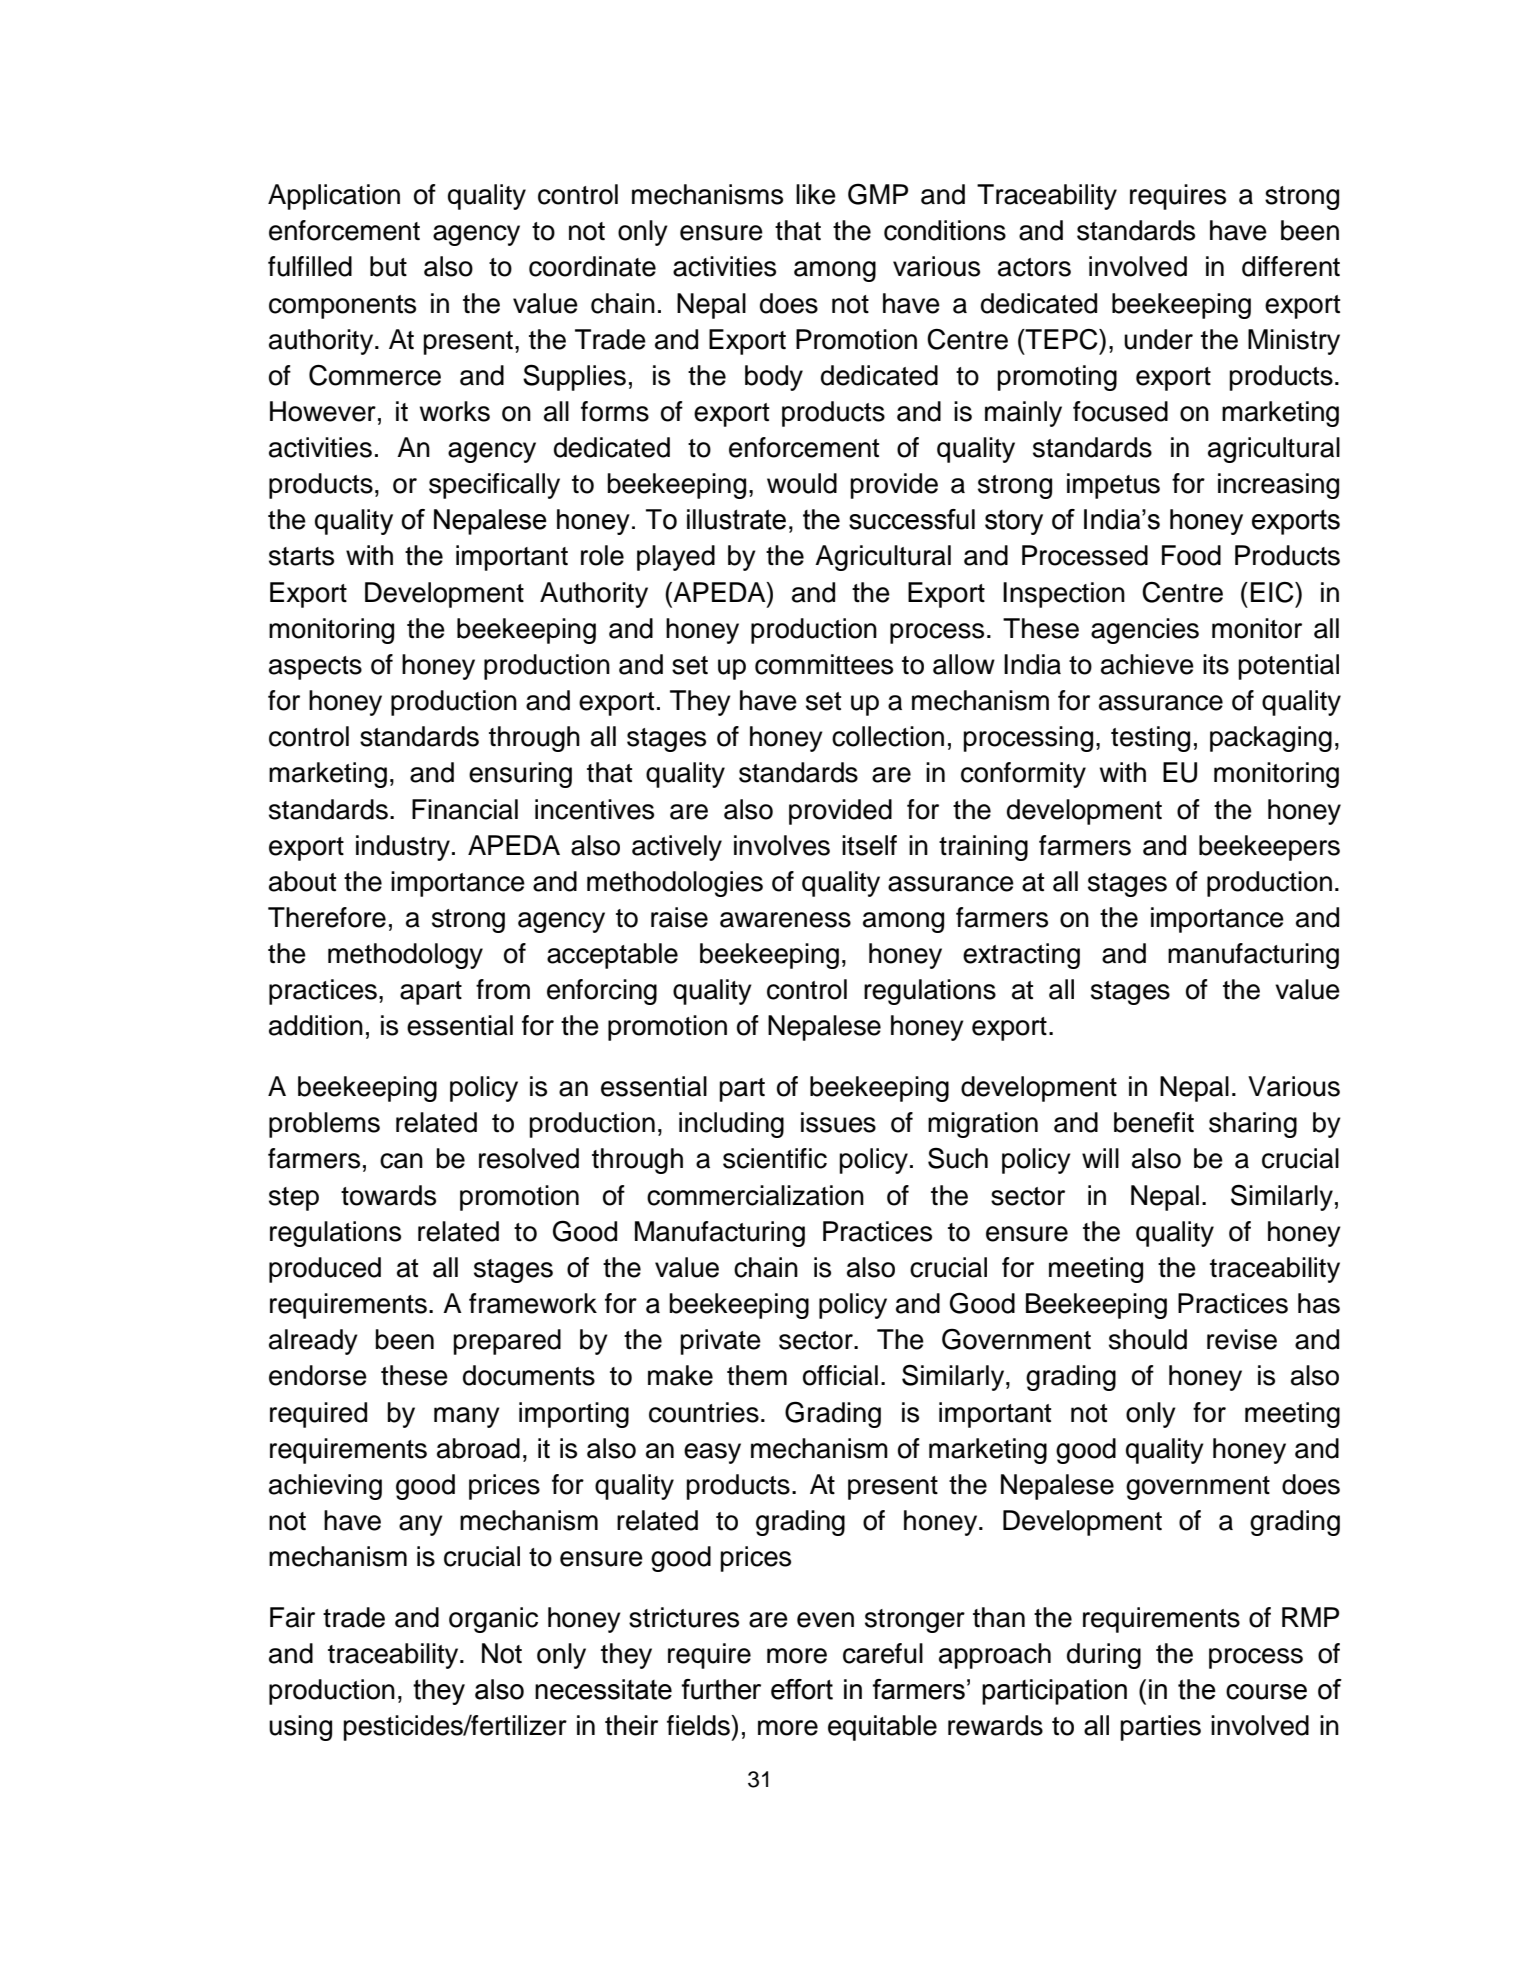 This screenshot has width=1520, height=1967. Describe the element at coordinates (315, 668) in the screenshot. I see `aspects` at that location.
